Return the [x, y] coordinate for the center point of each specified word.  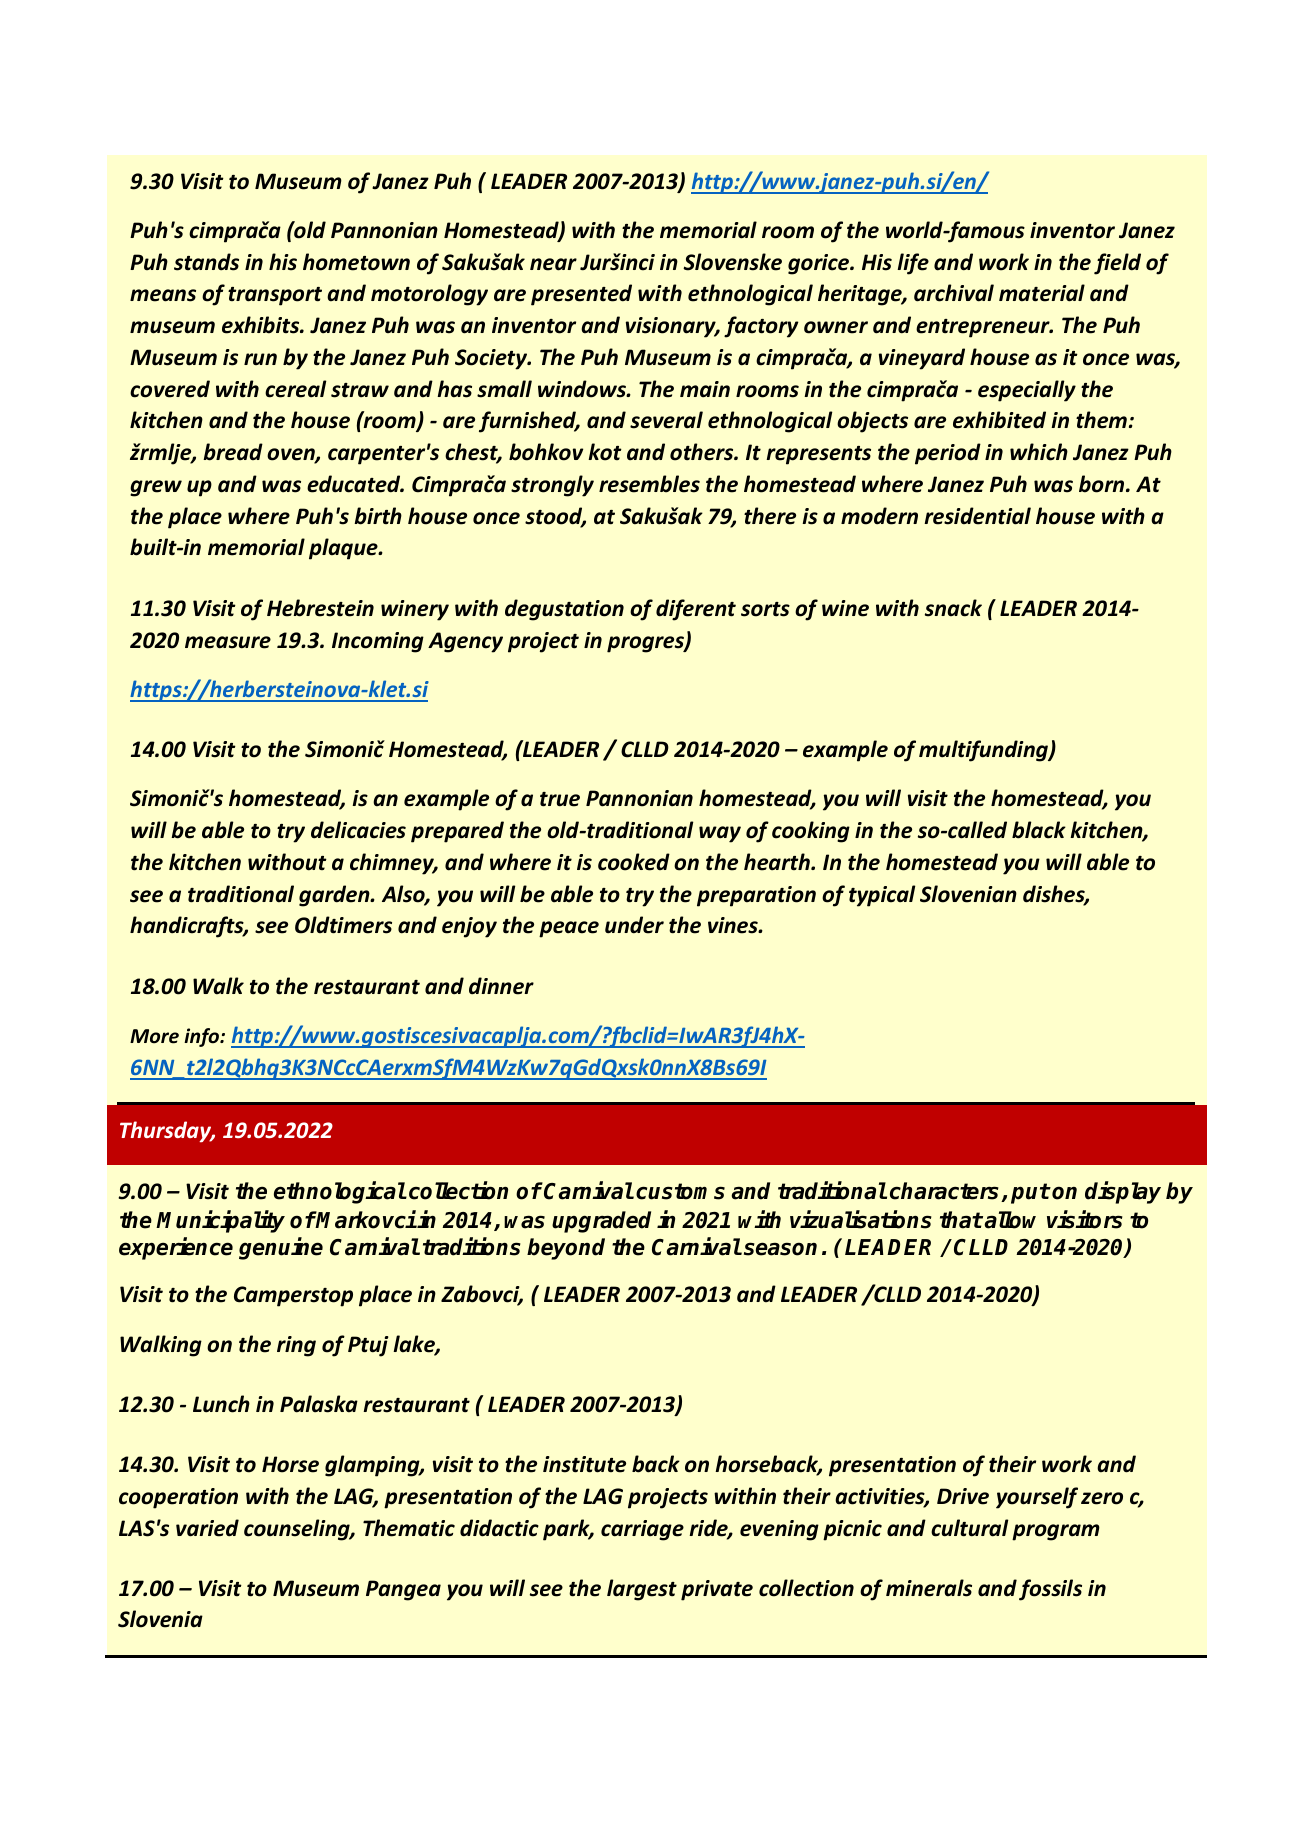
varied [207, 1528]
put [1030, 1193]
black [1039, 830]
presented [581, 295]
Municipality [220, 1221]
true [560, 799]
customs [680, 1191]
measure [228, 642]
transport [275, 296]
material [1042, 293]
